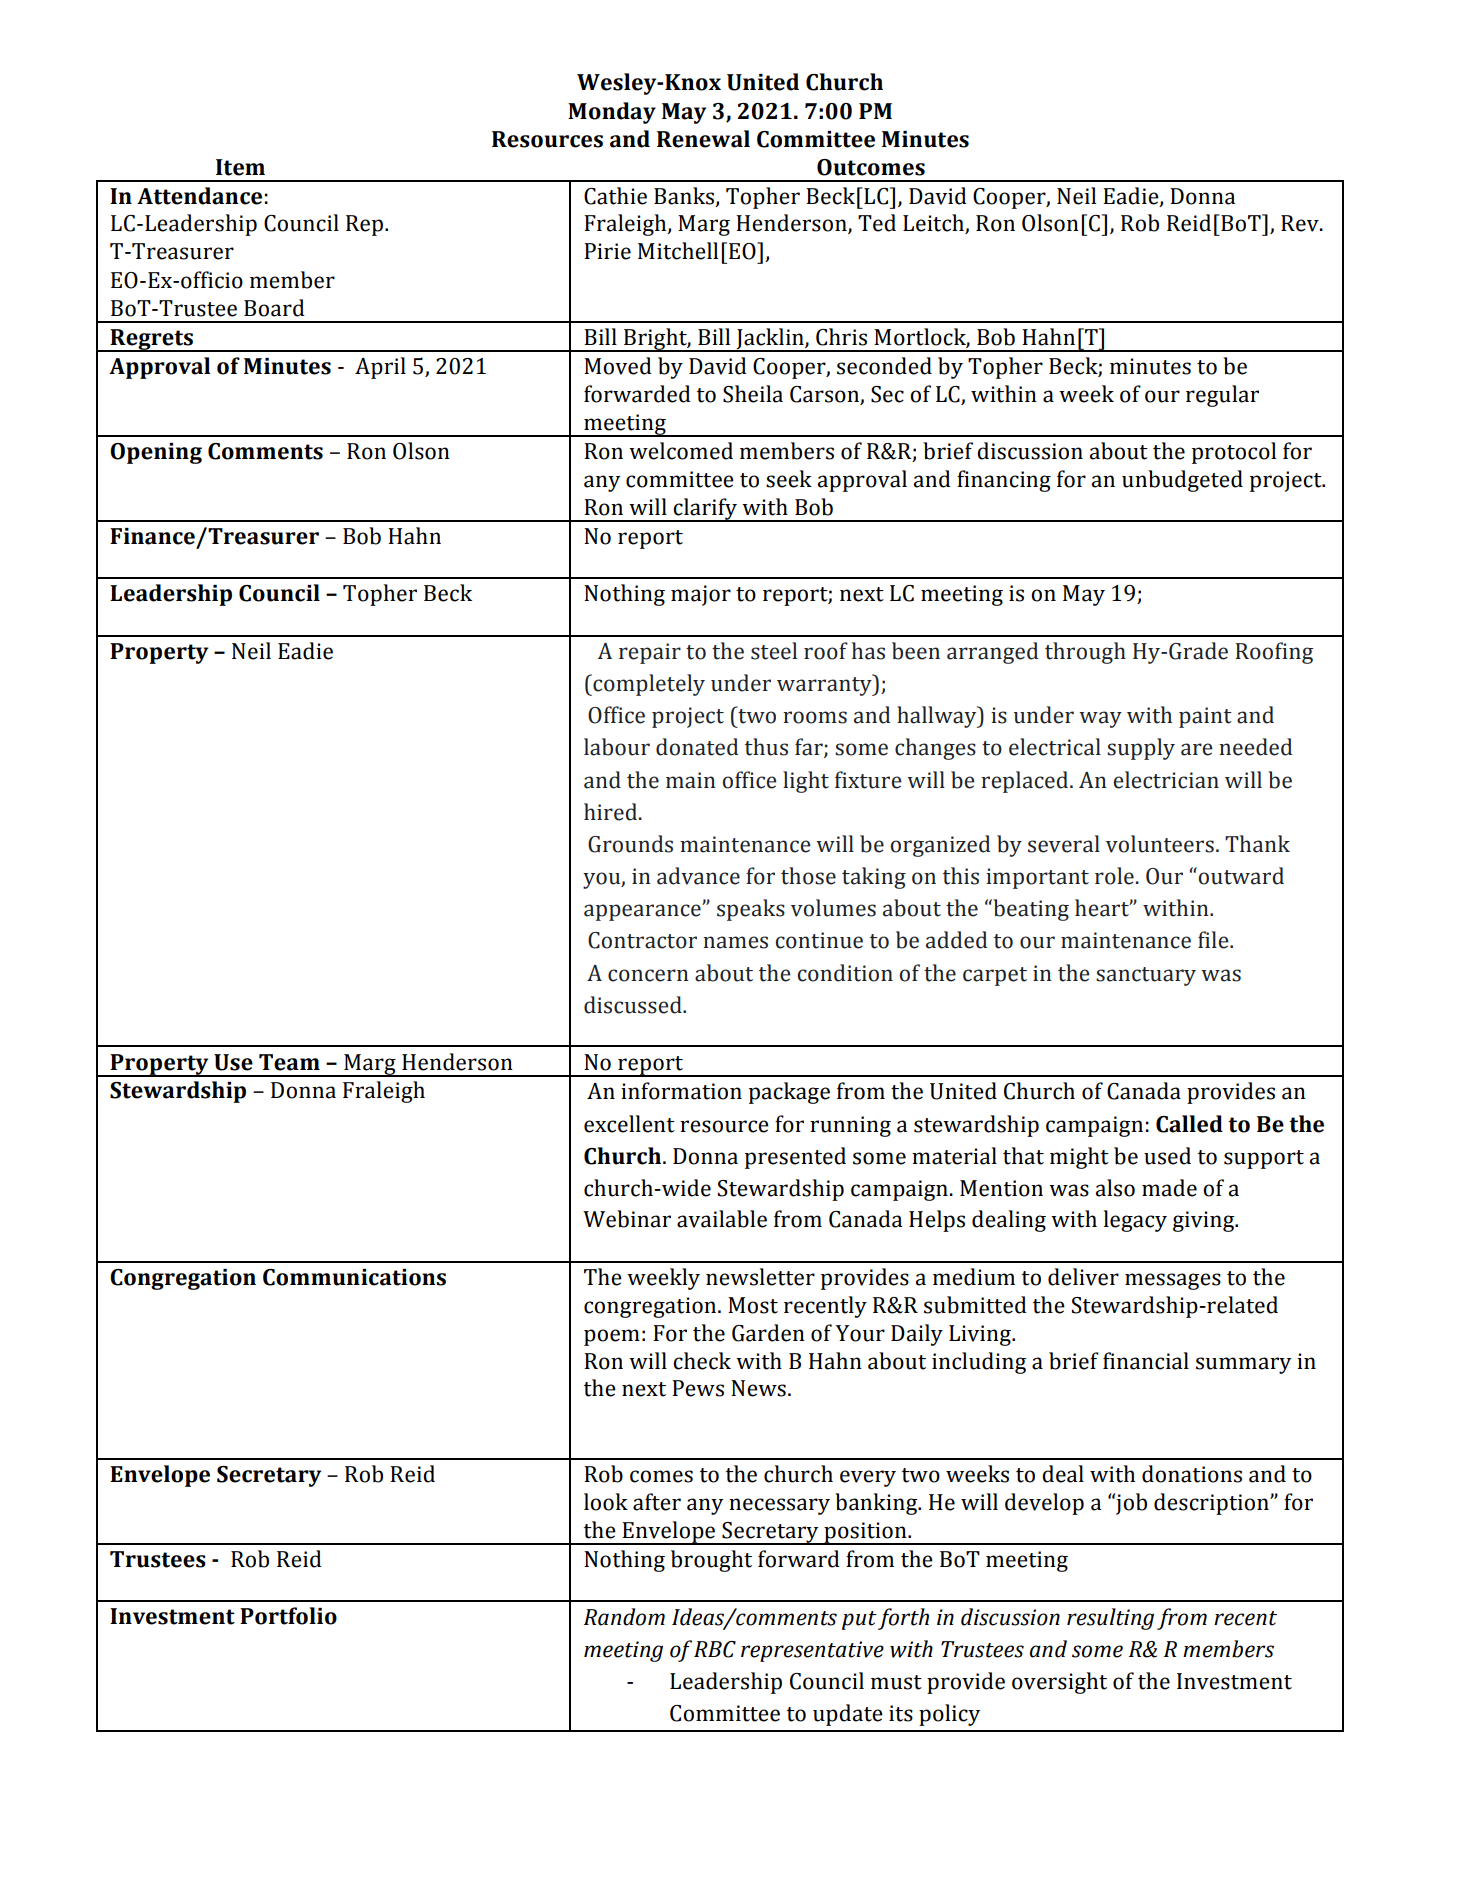  Describe the element at coordinates (702, 1361) in the image. I see `check` at that location.
